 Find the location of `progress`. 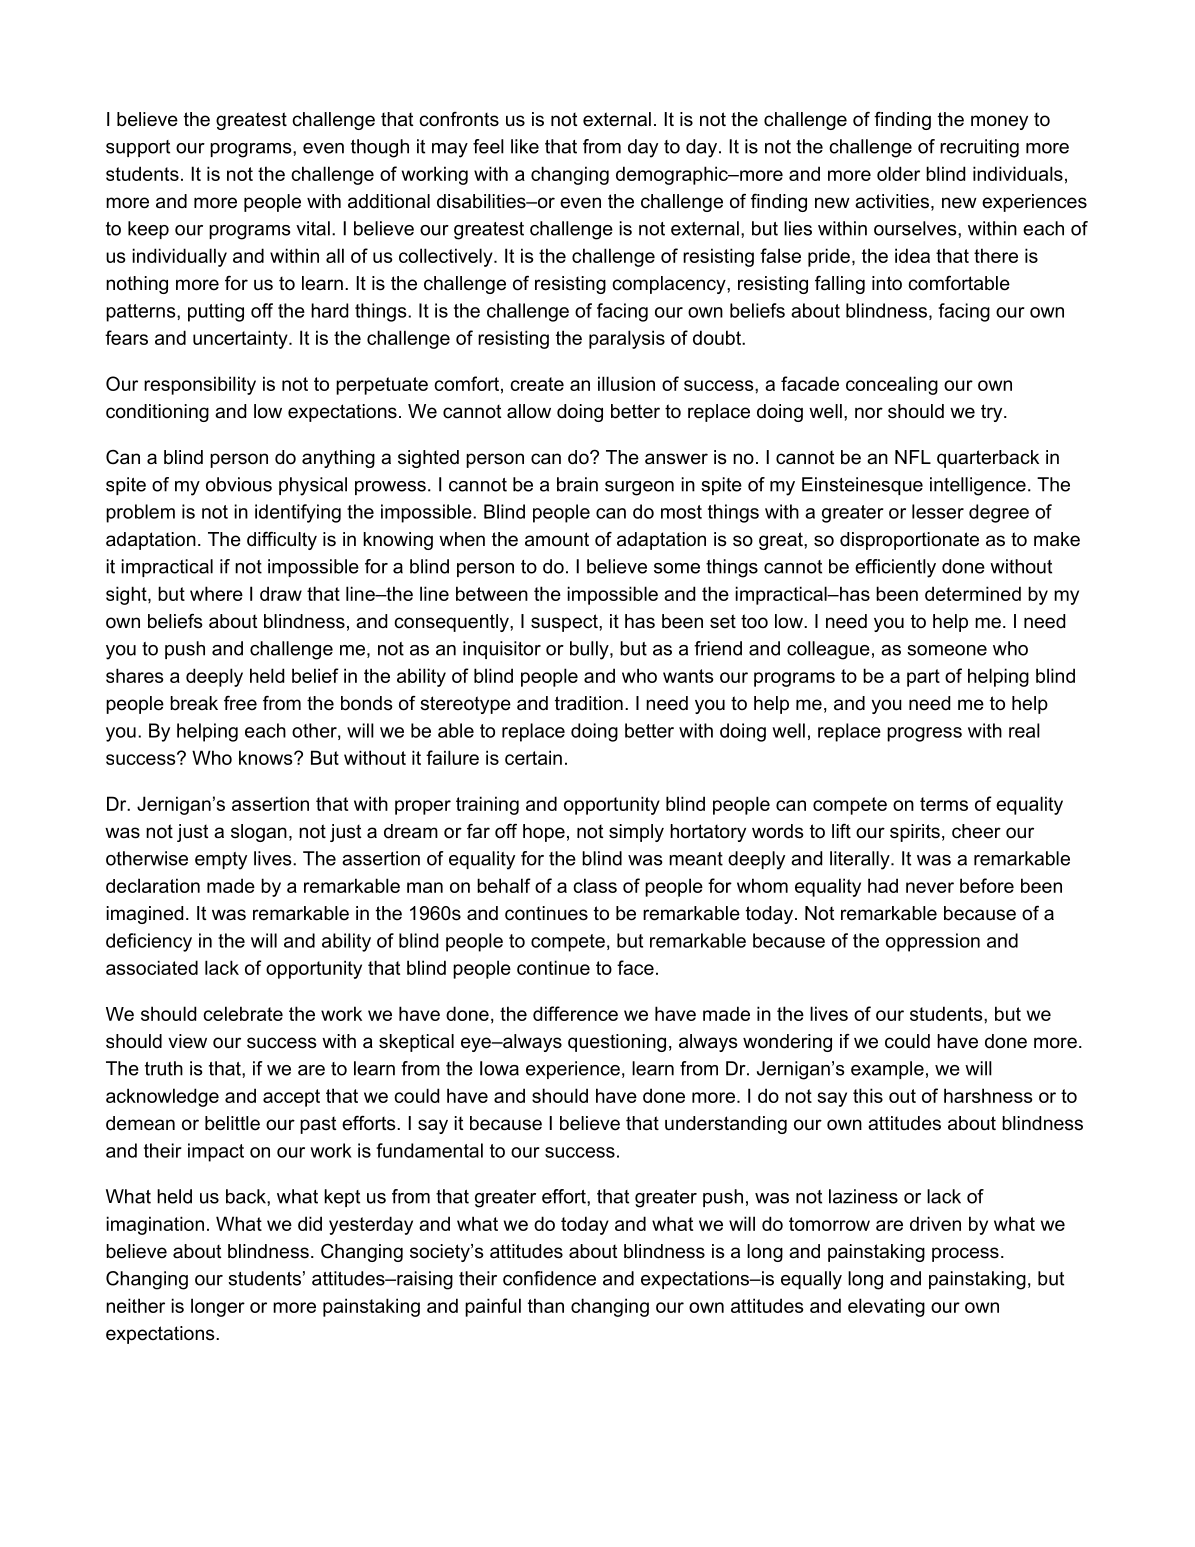

progress is located at coordinates (924, 734).
